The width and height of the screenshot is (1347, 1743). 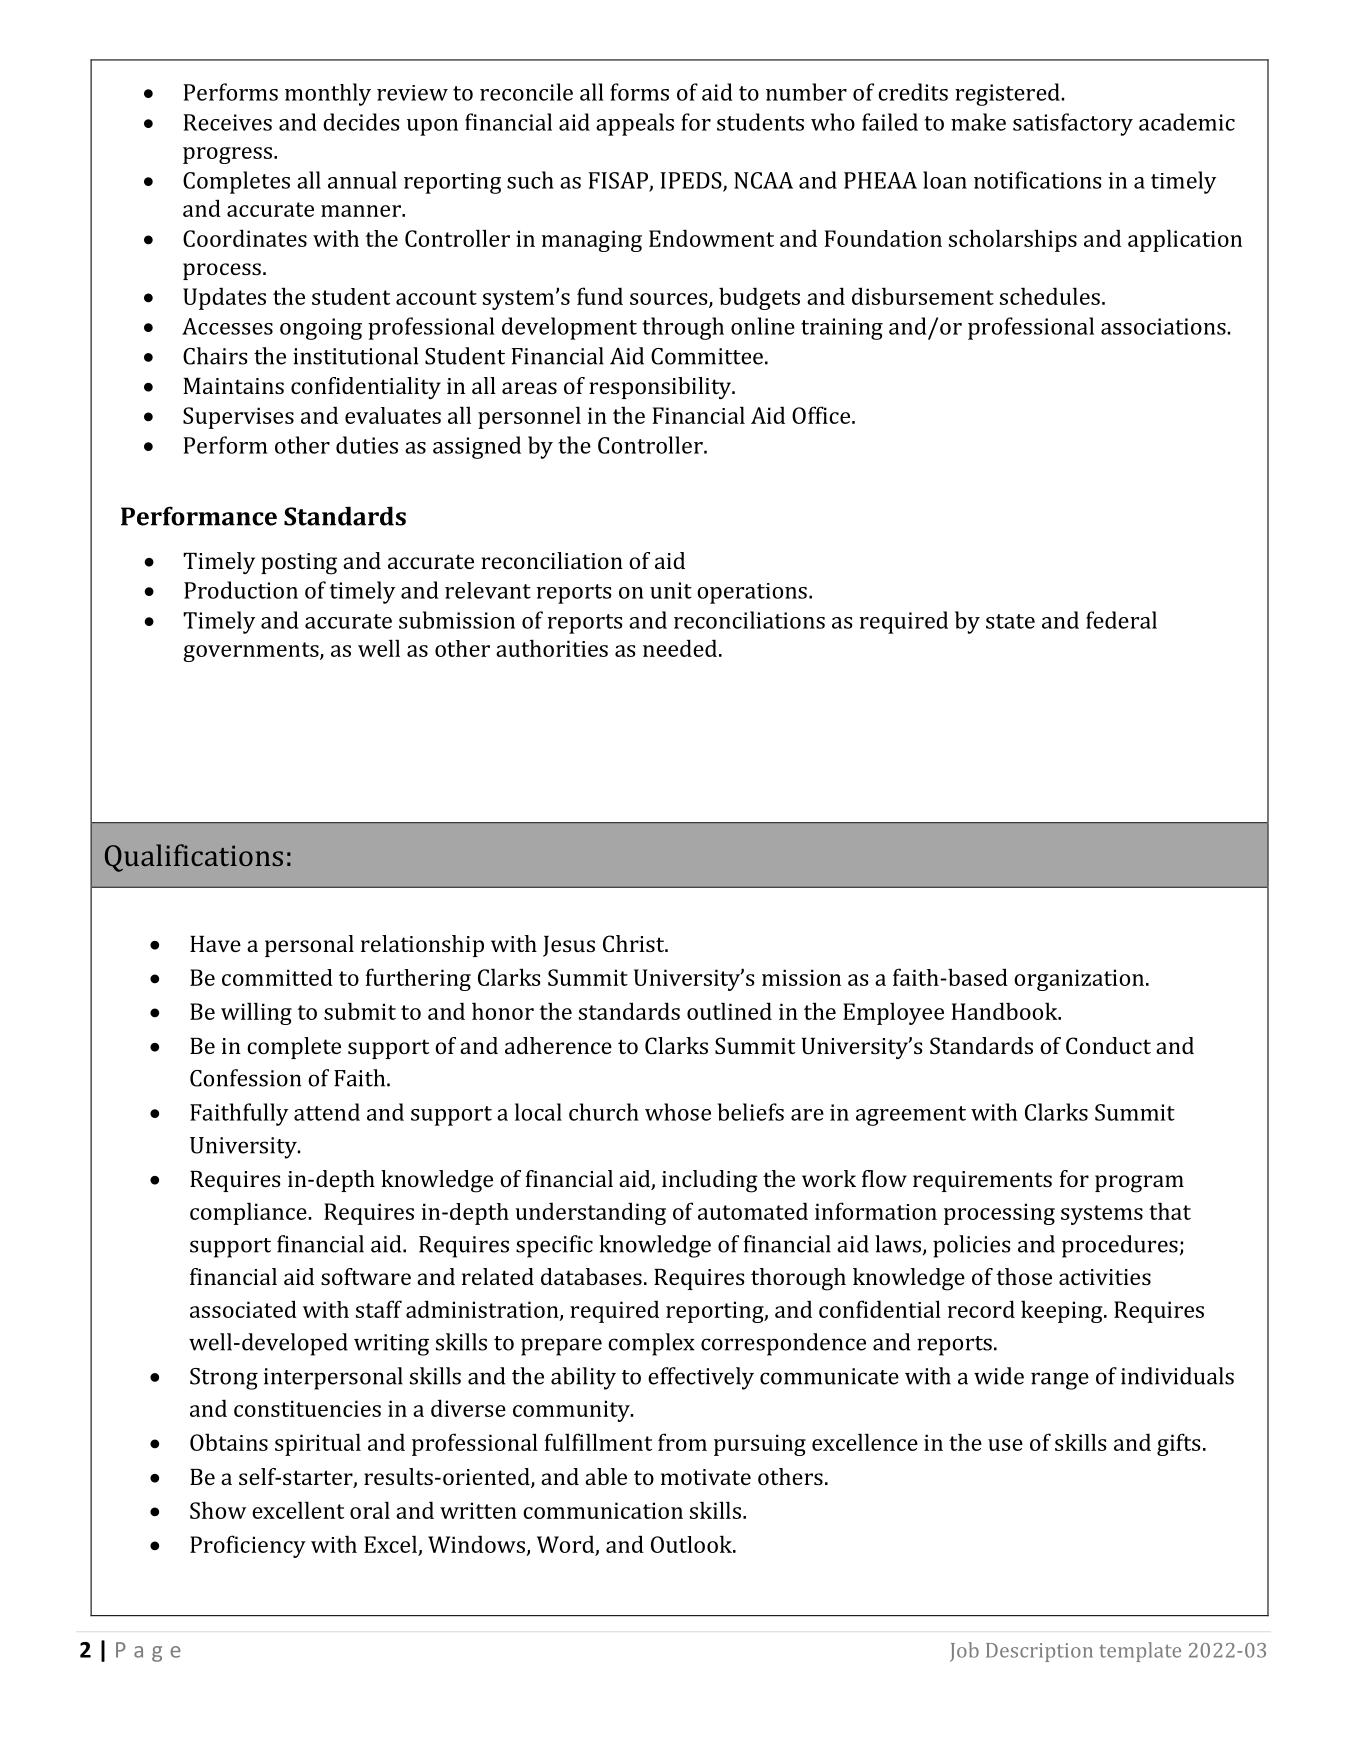 I want to click on satisfactory, so click(x=1073, y=124).
